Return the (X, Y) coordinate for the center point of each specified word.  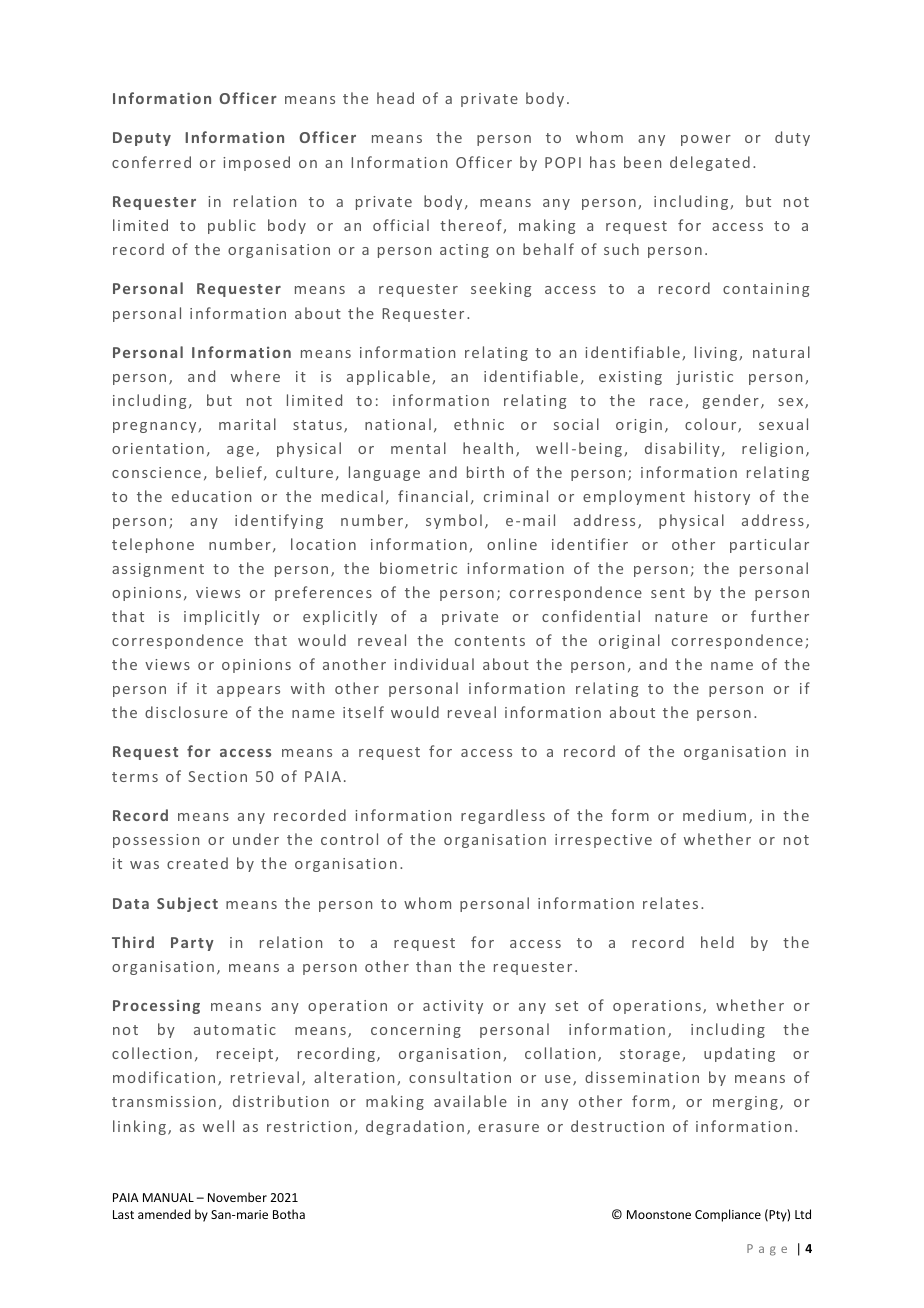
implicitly (222, 617)
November (237, 1197)
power (706, 140)
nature (681, 617)
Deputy (142, 139)
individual (434, 664)
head (395, 98)
